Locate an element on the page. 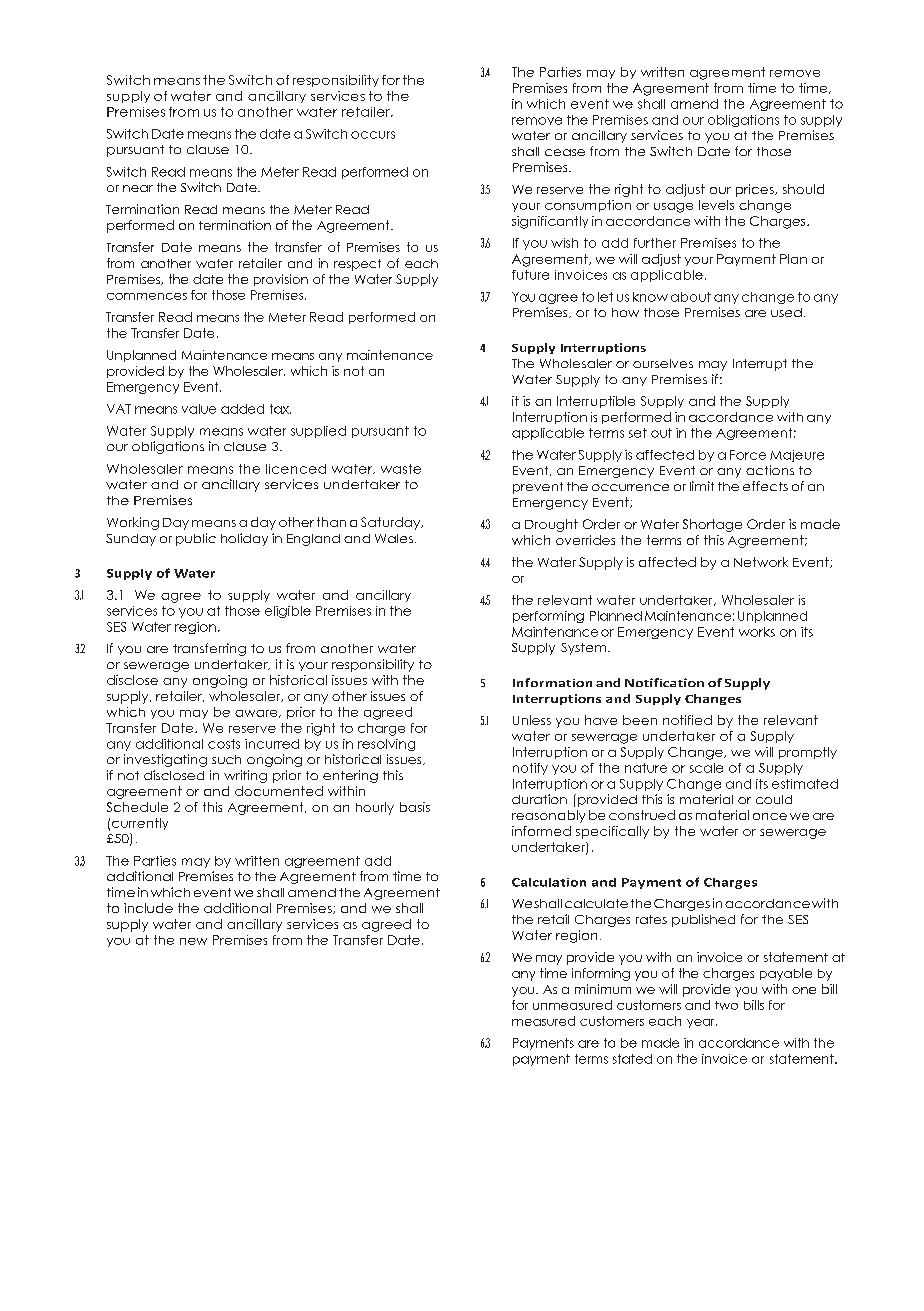 This document has width=924, height=1311. costs is located at coordinates (224, 744).
